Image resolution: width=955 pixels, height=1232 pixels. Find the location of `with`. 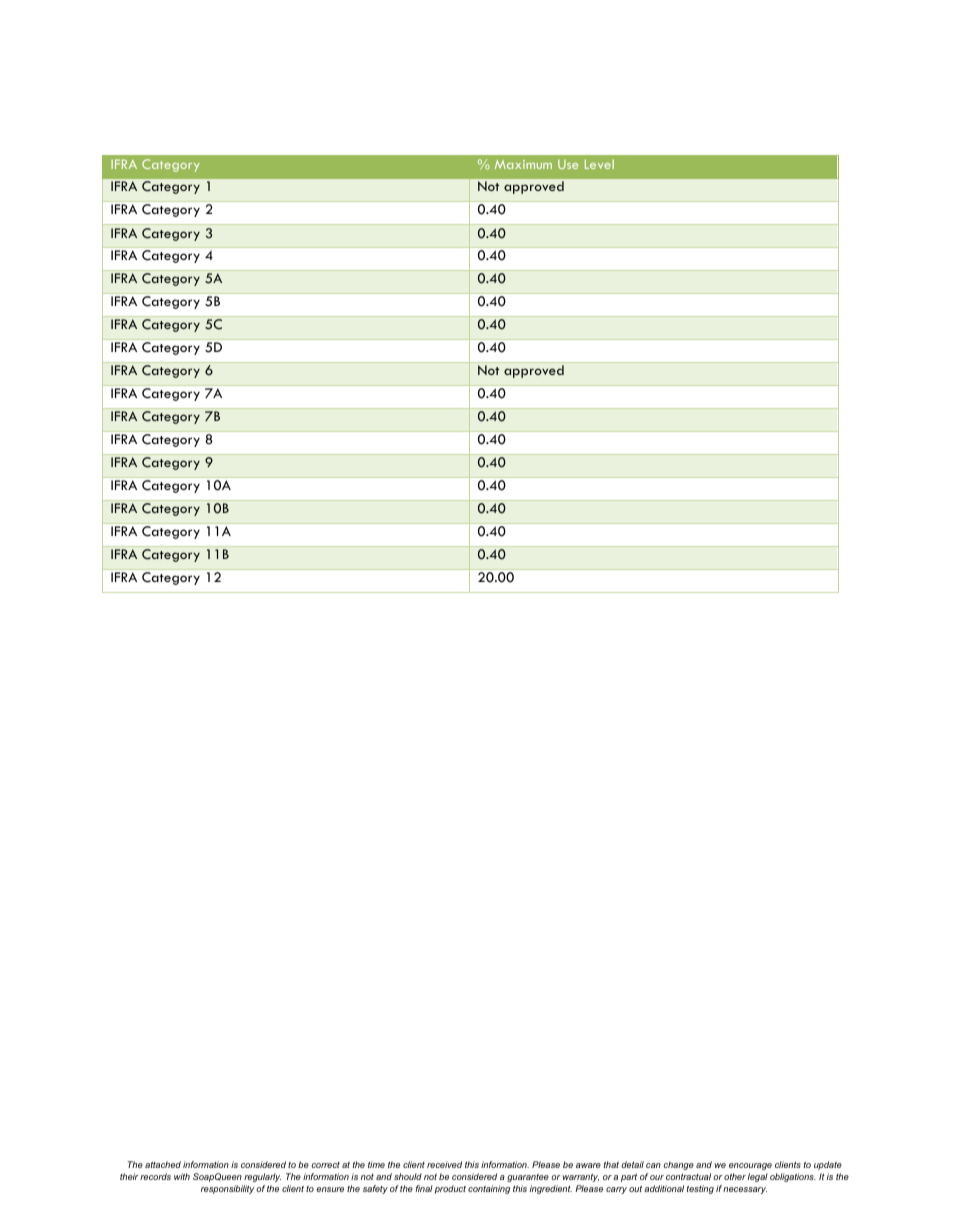

with is located at coordinates (182, 1176).
